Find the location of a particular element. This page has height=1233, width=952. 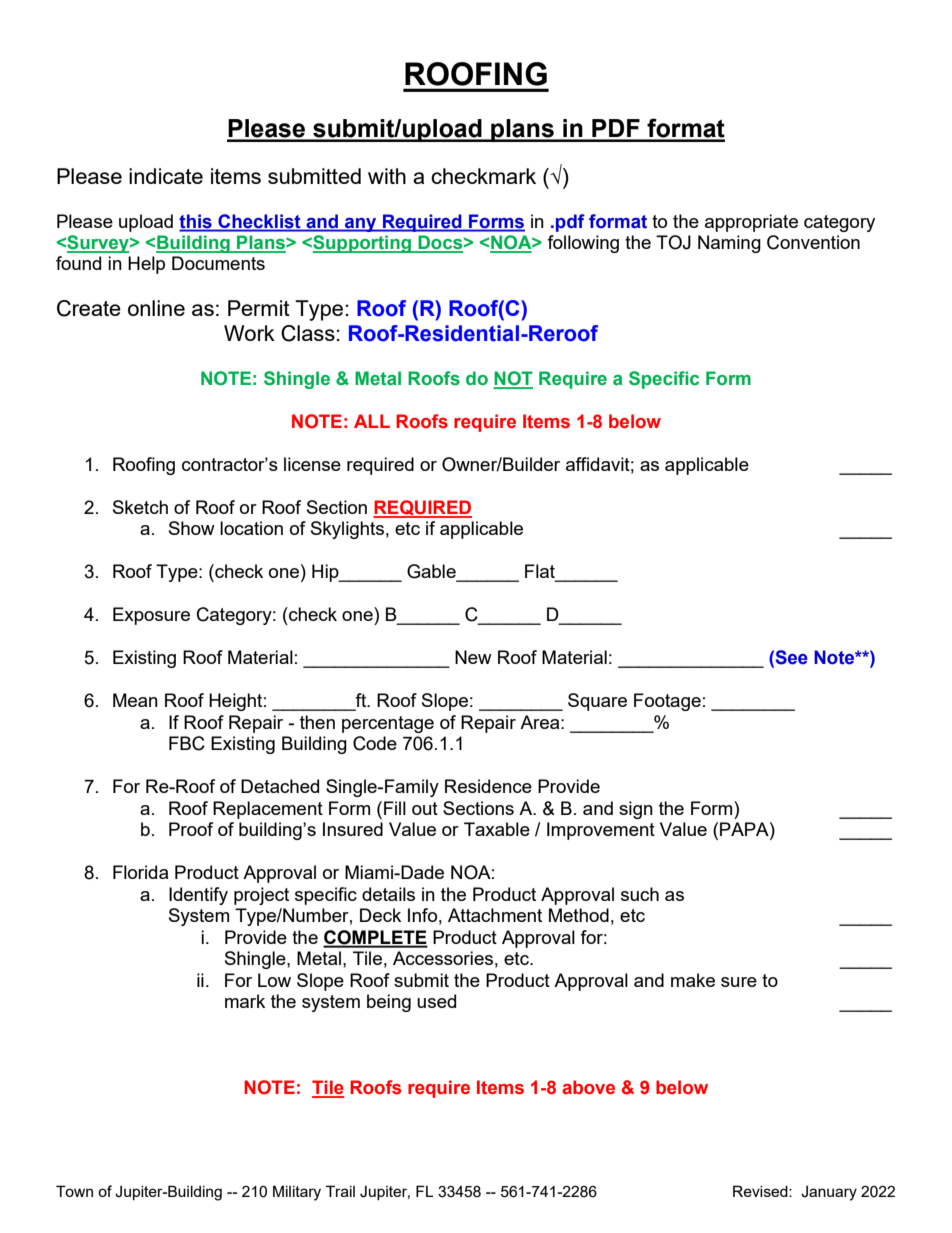

Town is located at coordinates (74, 1191).
